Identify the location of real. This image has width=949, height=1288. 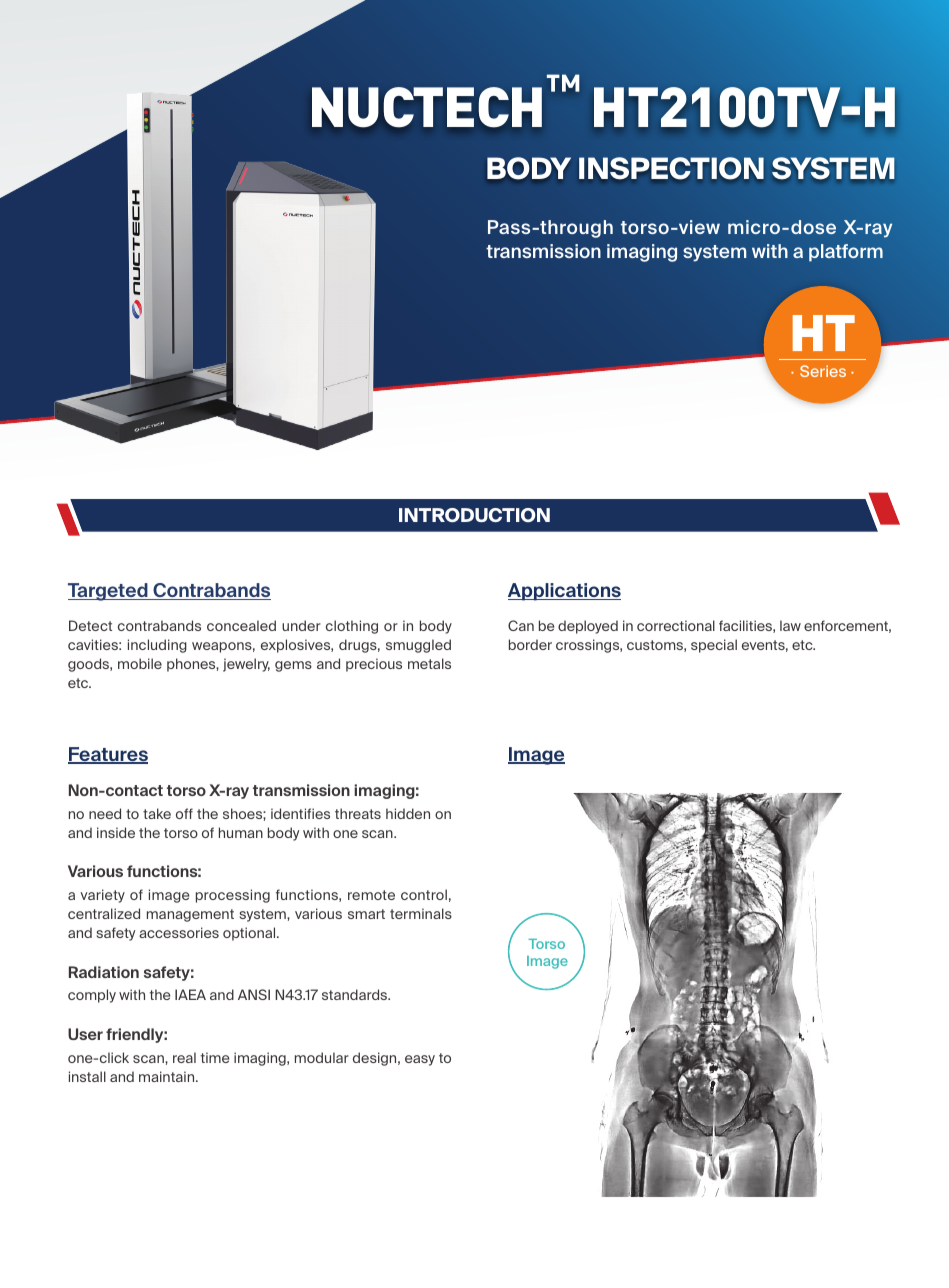
(184, 1057).
